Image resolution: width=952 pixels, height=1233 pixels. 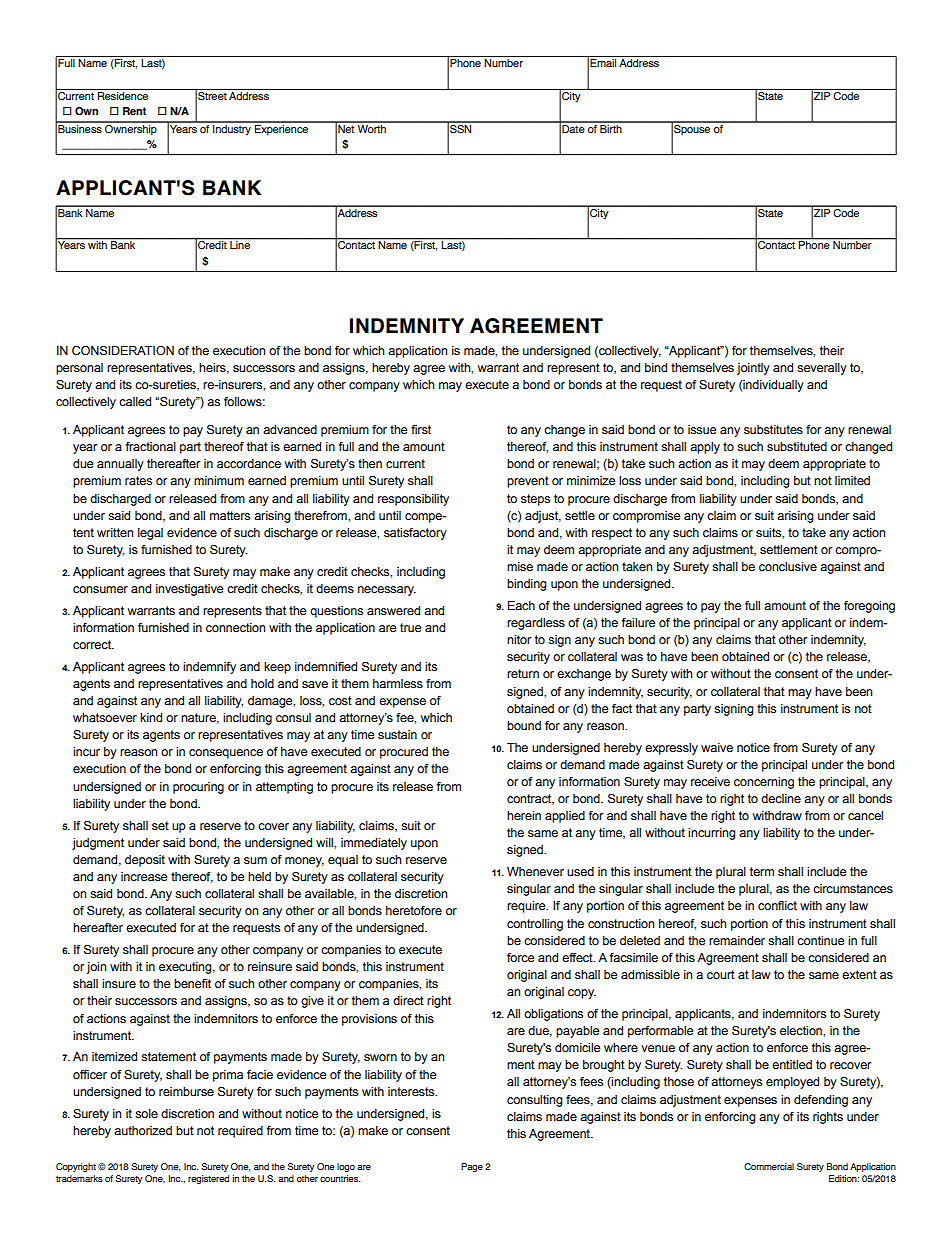 I want to click on Worth, so click(x=372, y=127).
